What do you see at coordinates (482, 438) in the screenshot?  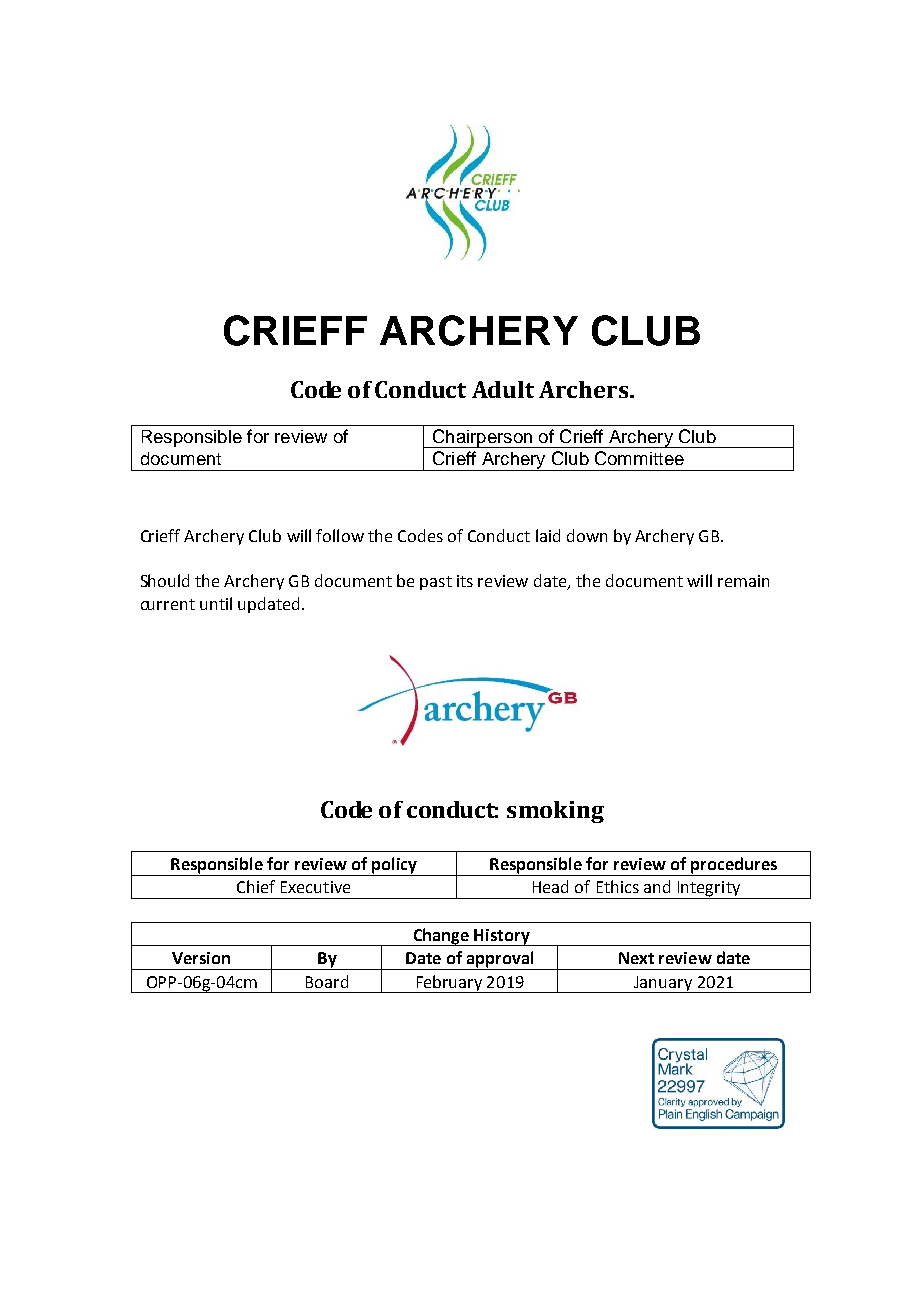 I see `Chairperson` at bounding box center [482, 438].
